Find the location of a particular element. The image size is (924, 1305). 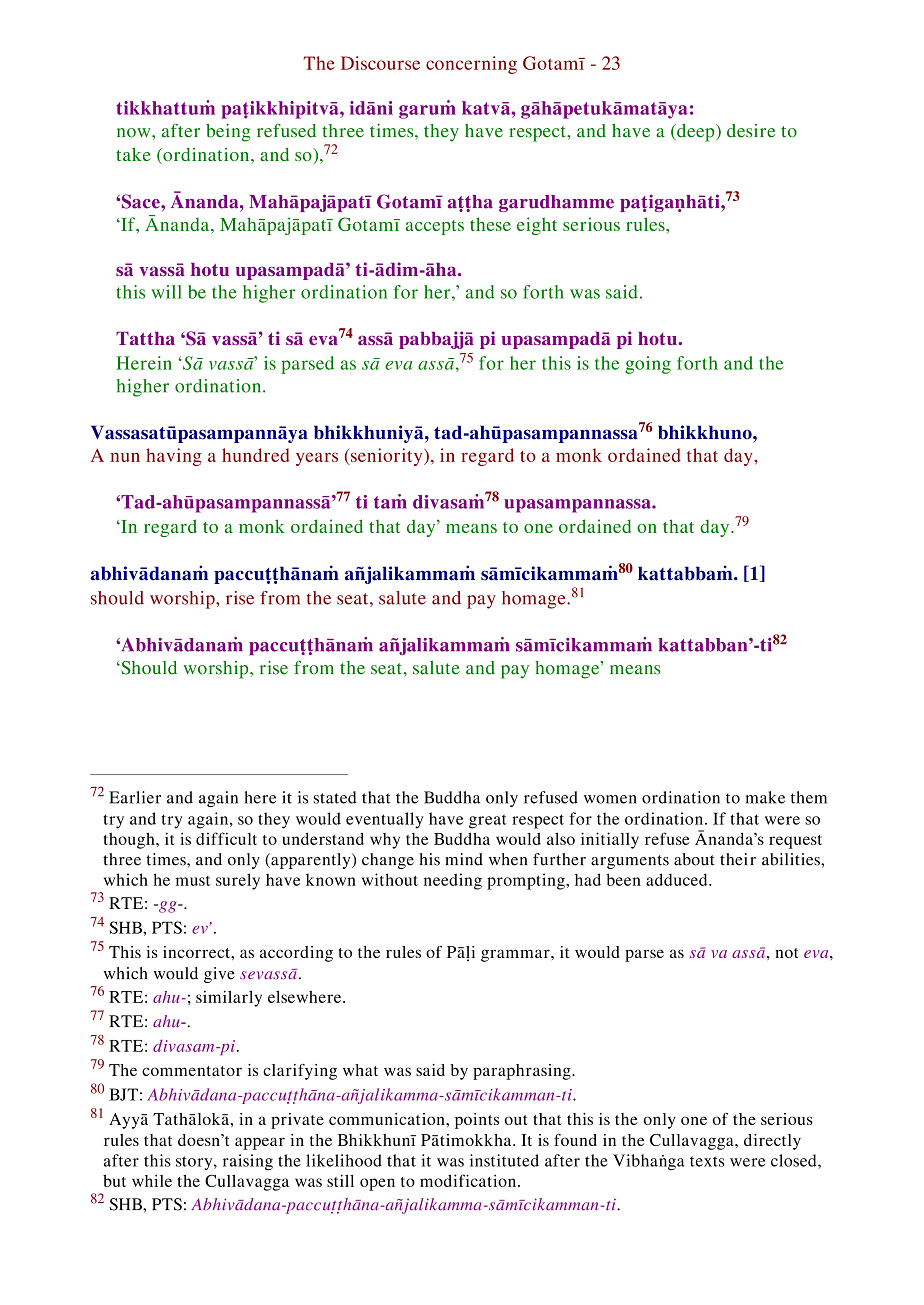

texts is located at coordinates (707, 1161).
